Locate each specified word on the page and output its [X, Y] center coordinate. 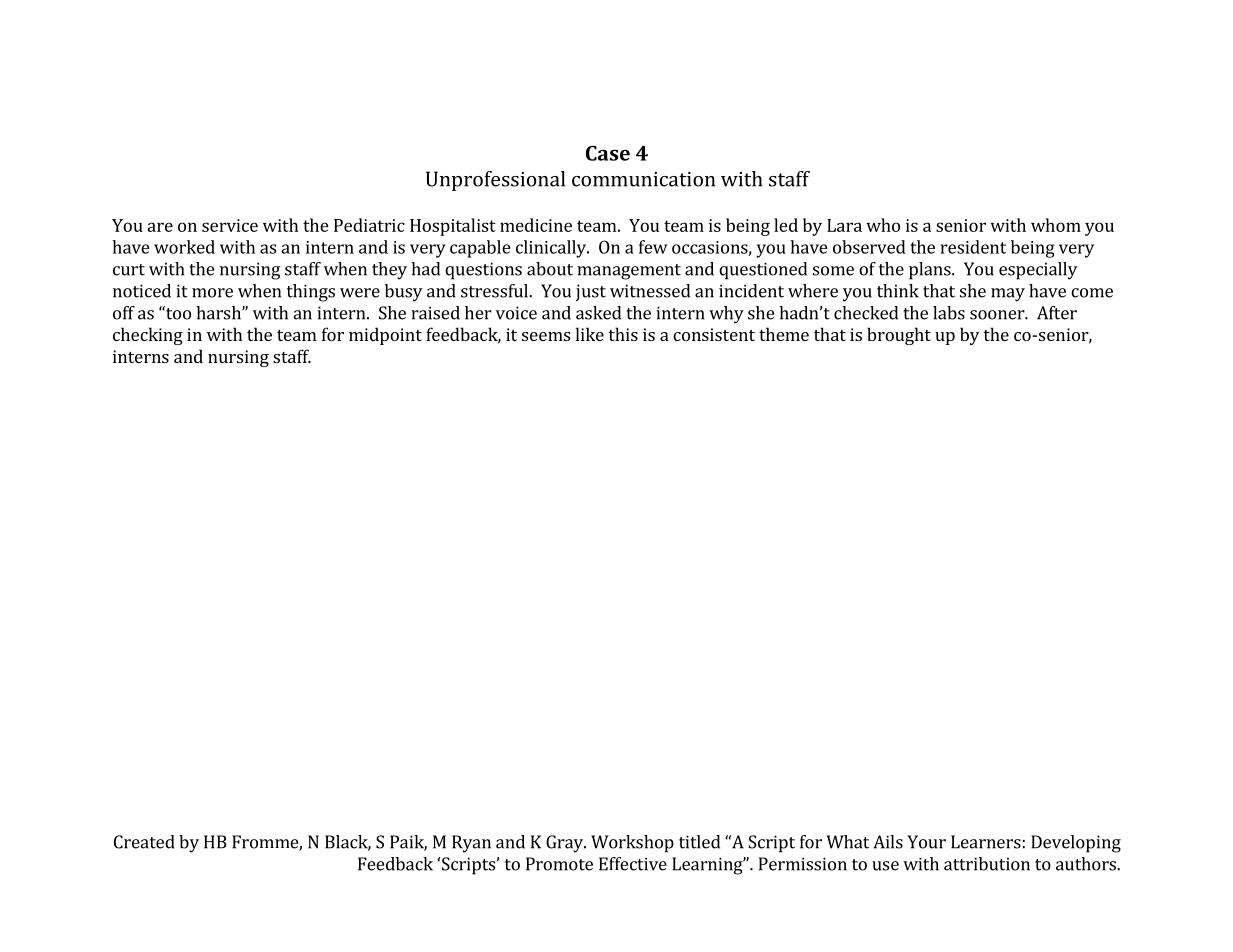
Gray [566, 844]
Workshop [632, 844]
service [230, 225]
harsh [219, 313]
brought [899, 336]
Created [144, 842]
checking [148, 336]
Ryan [471, 844]
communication [643, 179]
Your [926, 842]
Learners [986, 842]
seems [546, 336]
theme [784, 334]
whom [1056, 225]
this [623, 334]
